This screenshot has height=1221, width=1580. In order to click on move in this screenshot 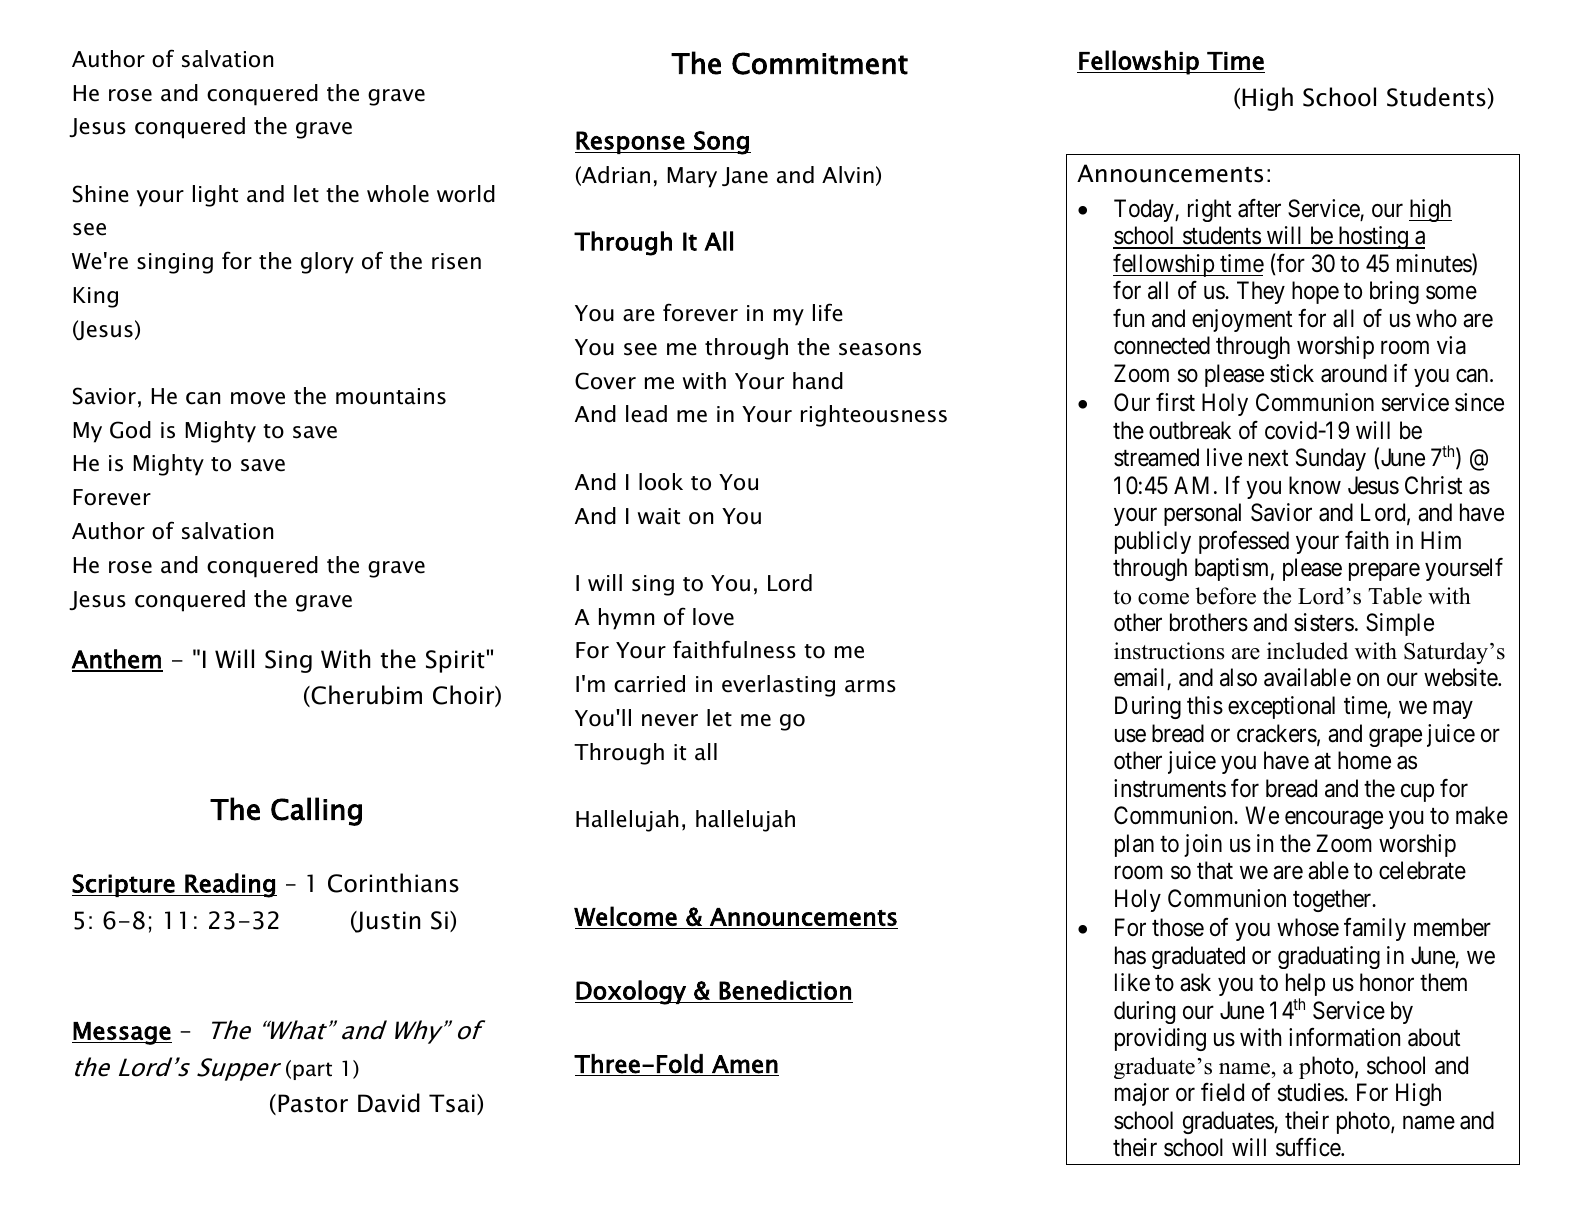, I will do `click(258, 398)`.
